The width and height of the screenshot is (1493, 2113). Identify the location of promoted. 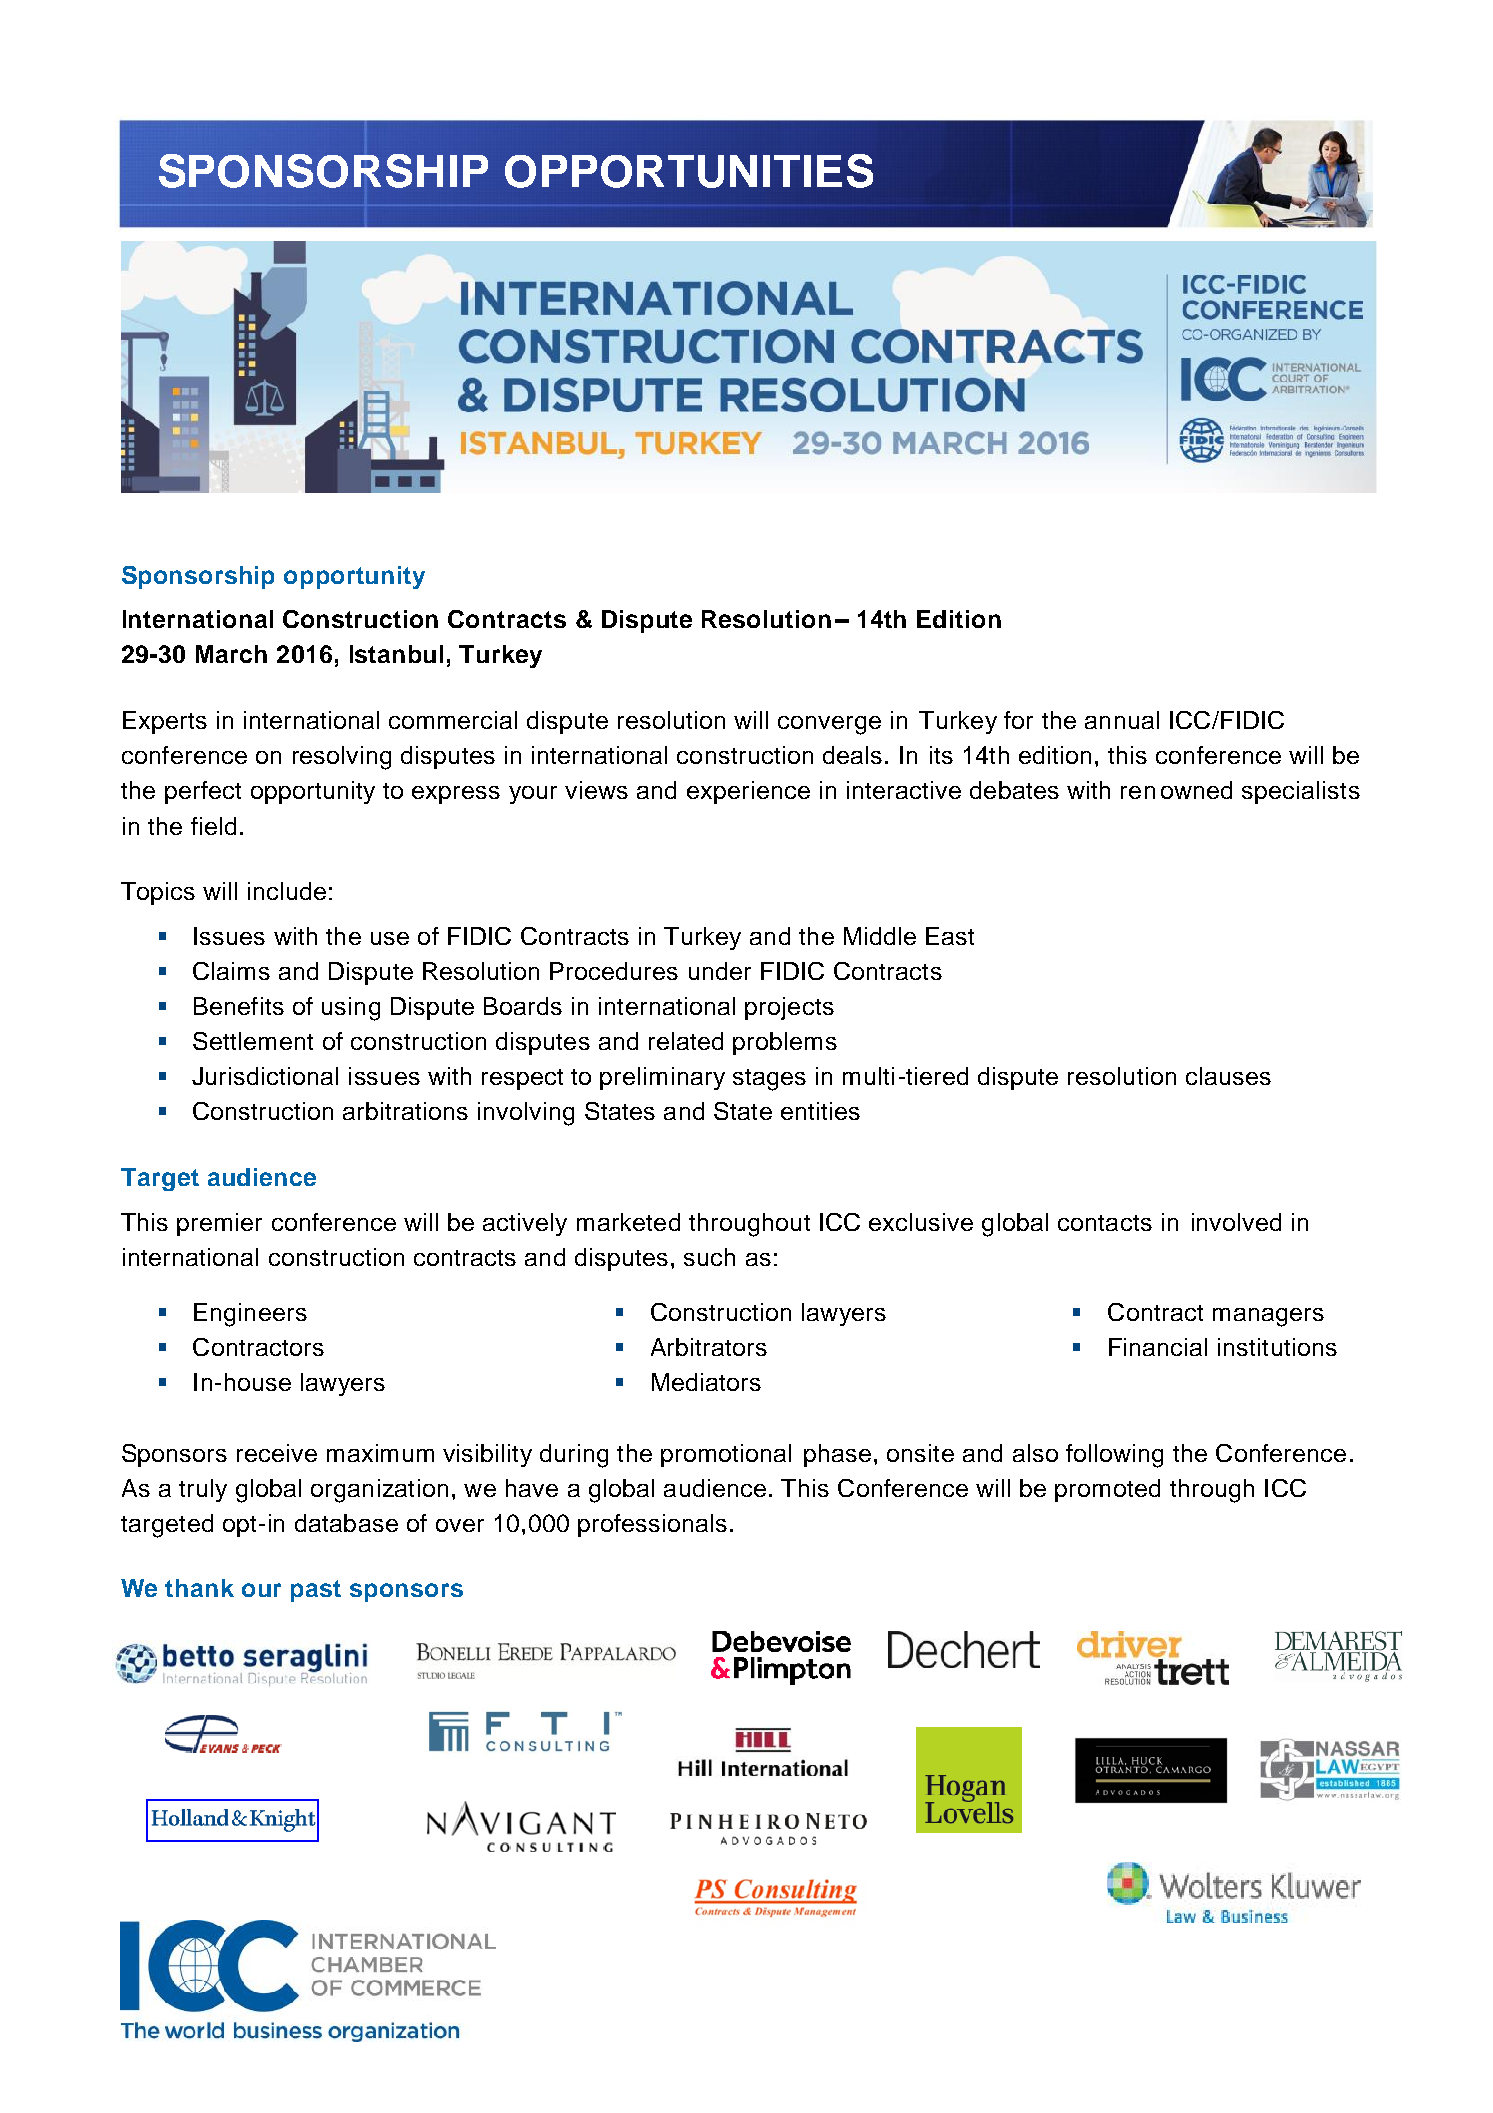
(1107, 1490).
